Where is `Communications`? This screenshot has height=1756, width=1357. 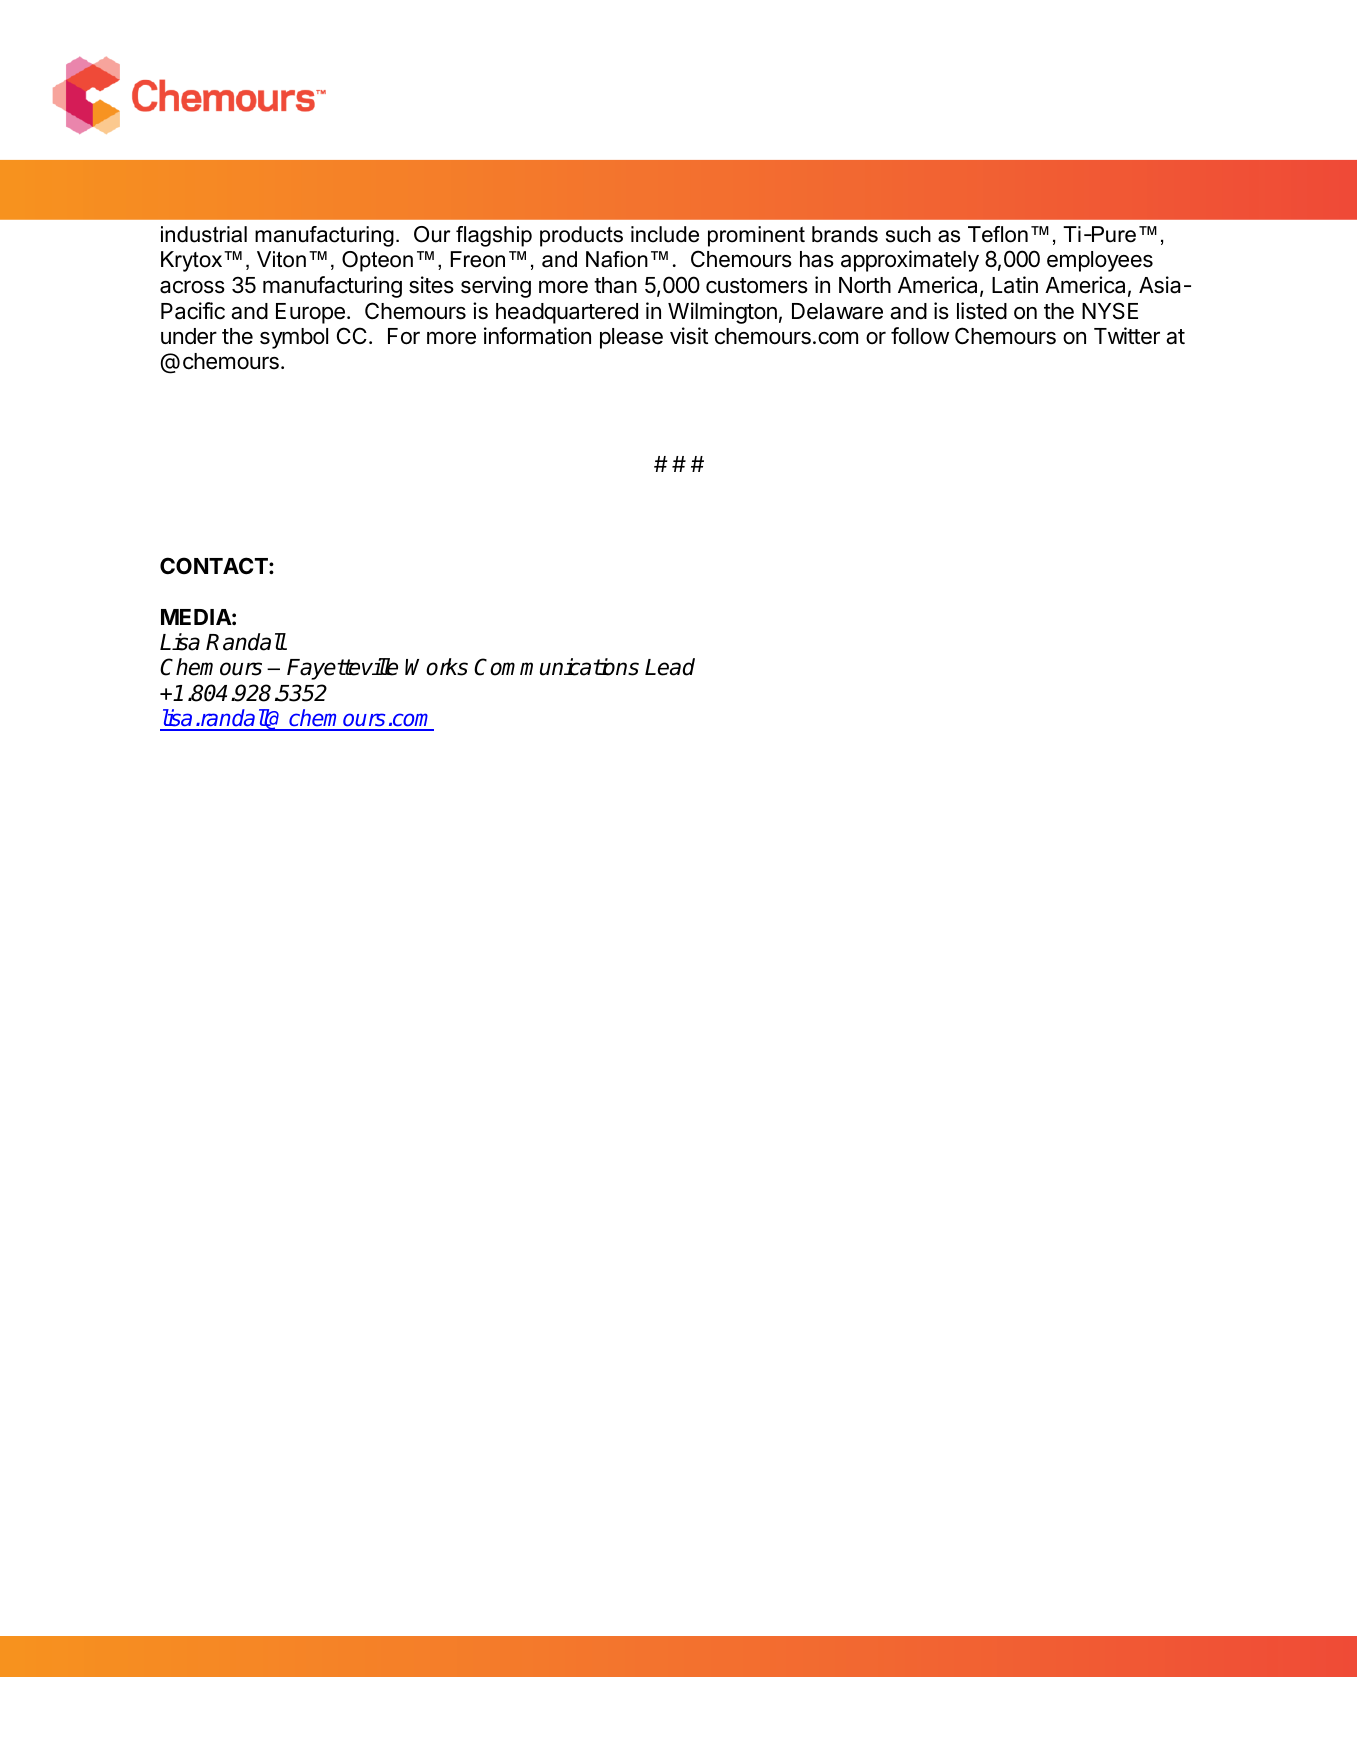 Communications is located at coordinates (556, 667).
